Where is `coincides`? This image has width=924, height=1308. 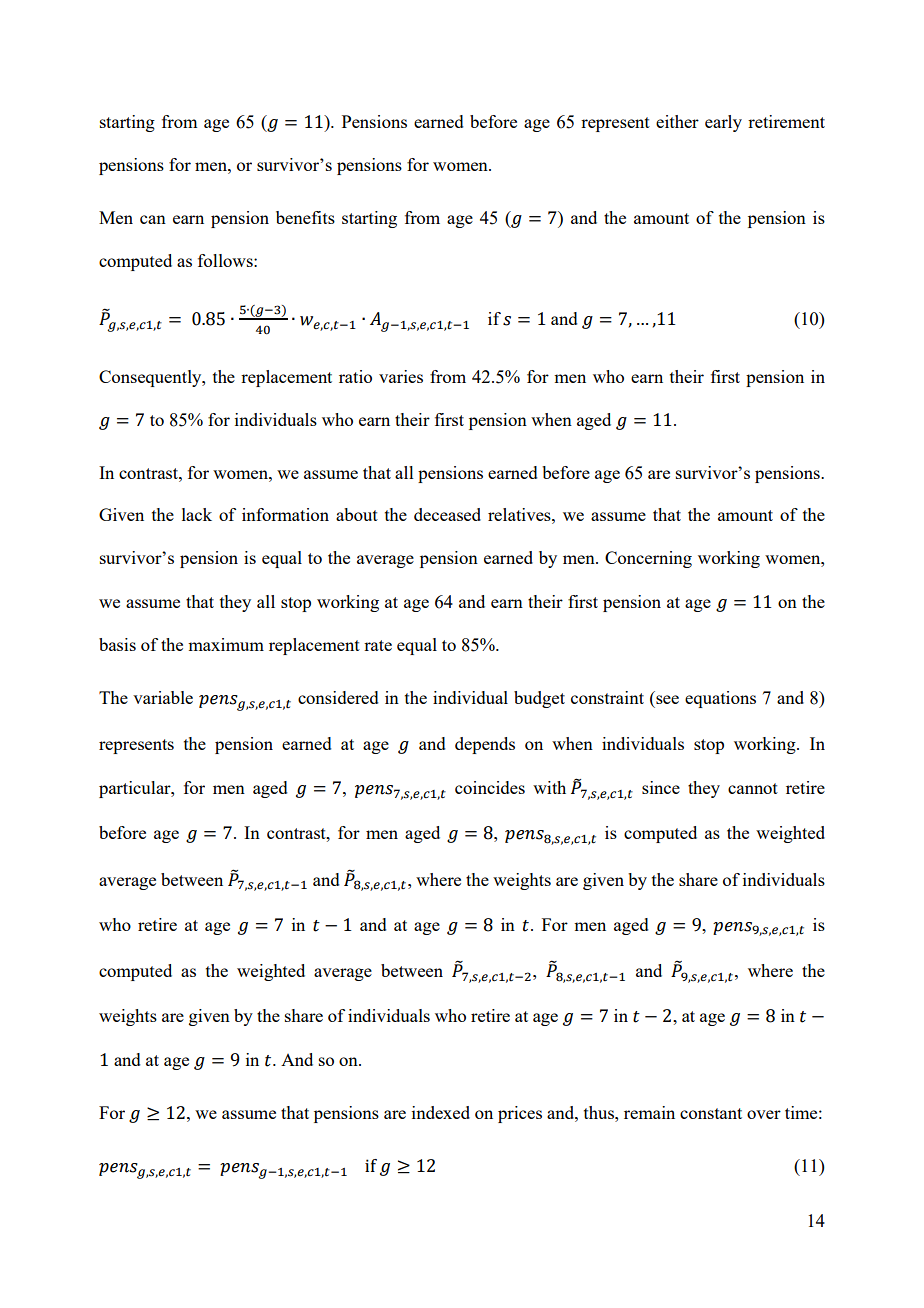 coincides is located at coordinates (490, 787).
